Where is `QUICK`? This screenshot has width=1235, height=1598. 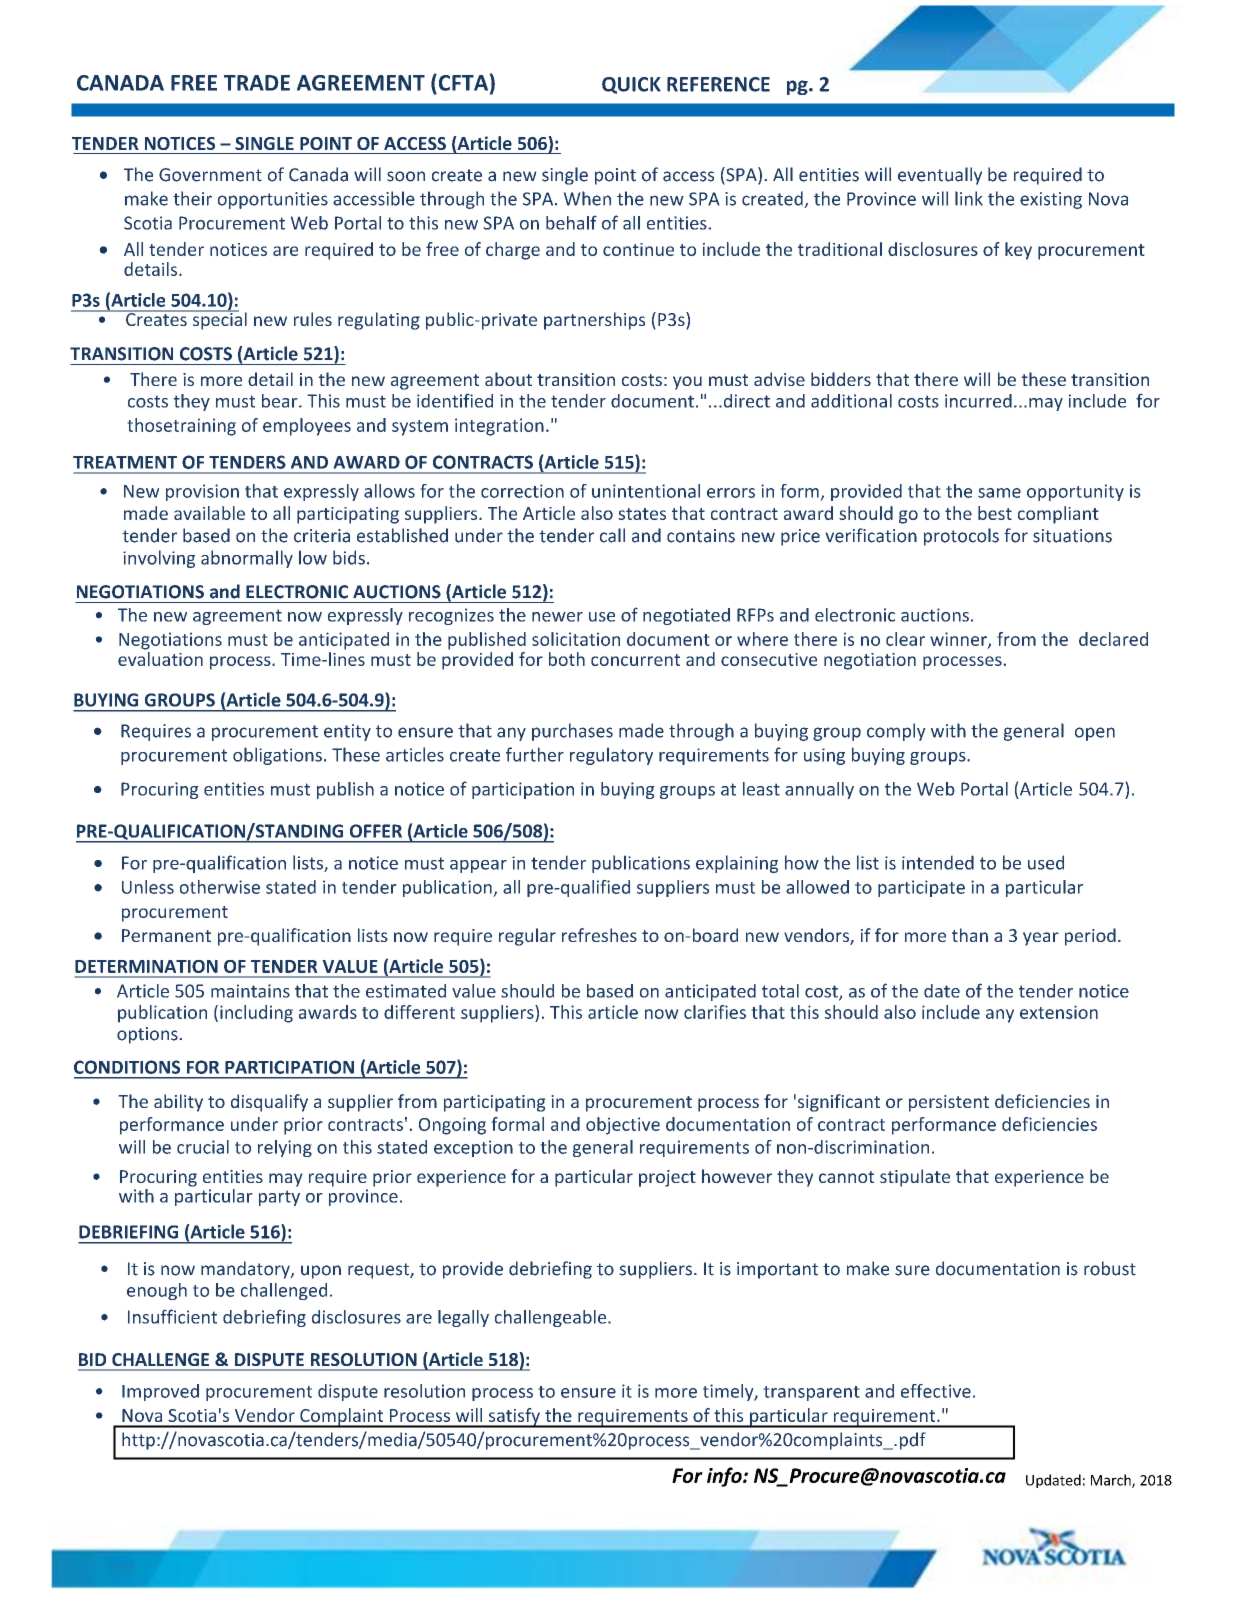 QUICK is located at coordinates (631, 85).
